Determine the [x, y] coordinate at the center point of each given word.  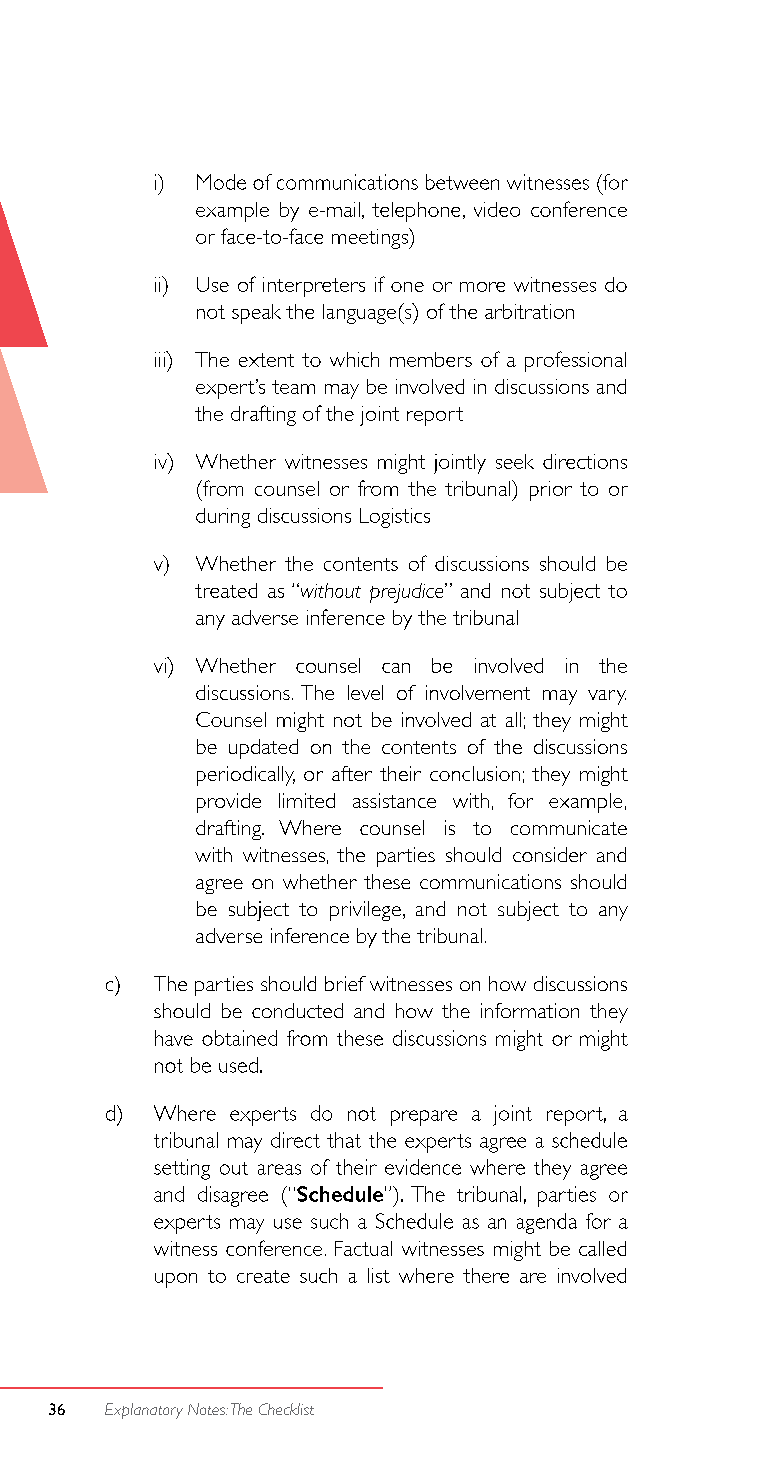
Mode [221, 182]
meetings [371, 238]
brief [345, 983]
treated [226, 590]
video [497, 209]
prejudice [408, 593]
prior [551, 491]
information [530, 1010]
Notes [208, 1409]
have [174, 1038]
